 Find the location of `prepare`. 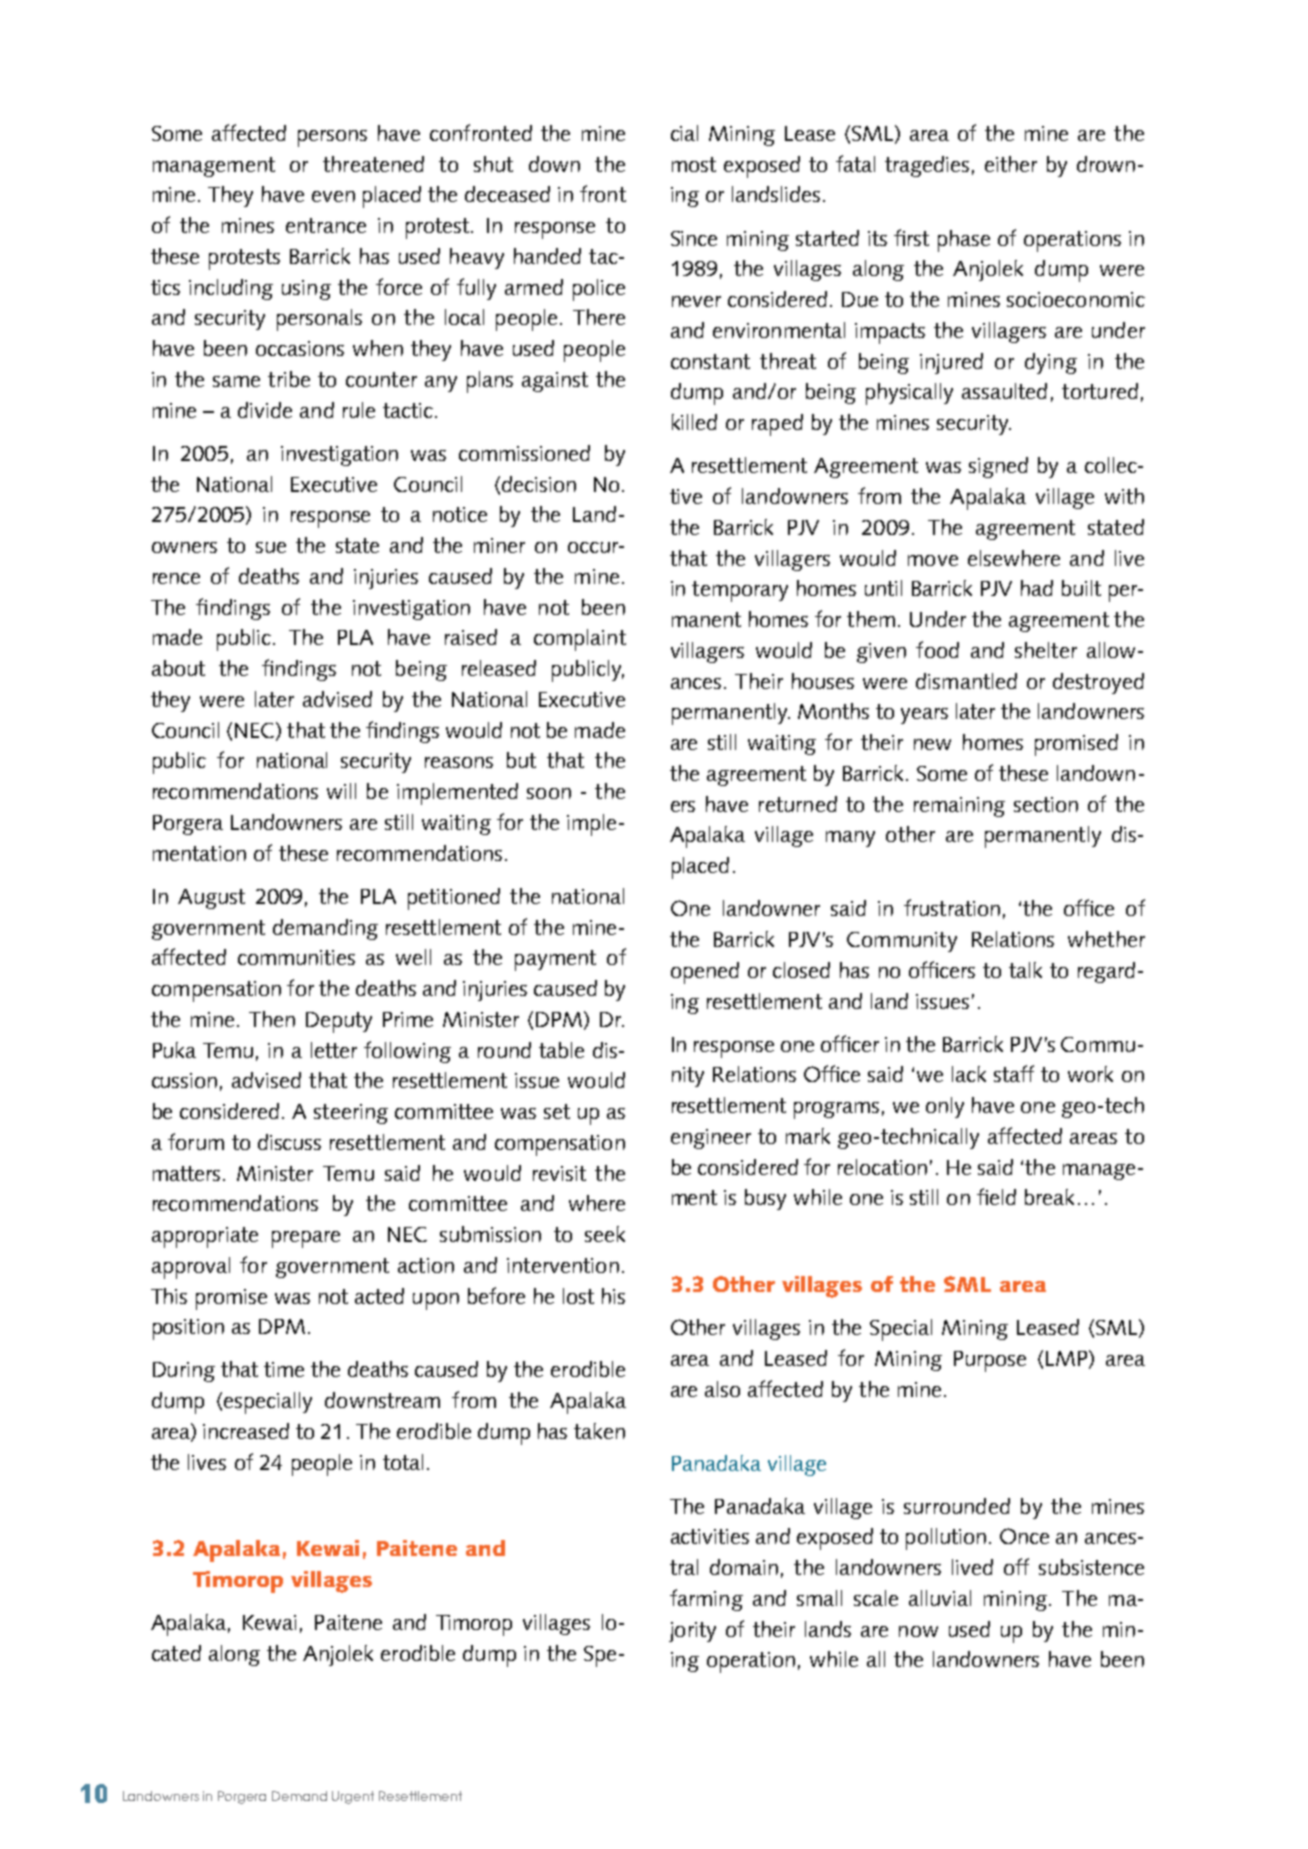

prepare is located at coordinates (306, 1239).
